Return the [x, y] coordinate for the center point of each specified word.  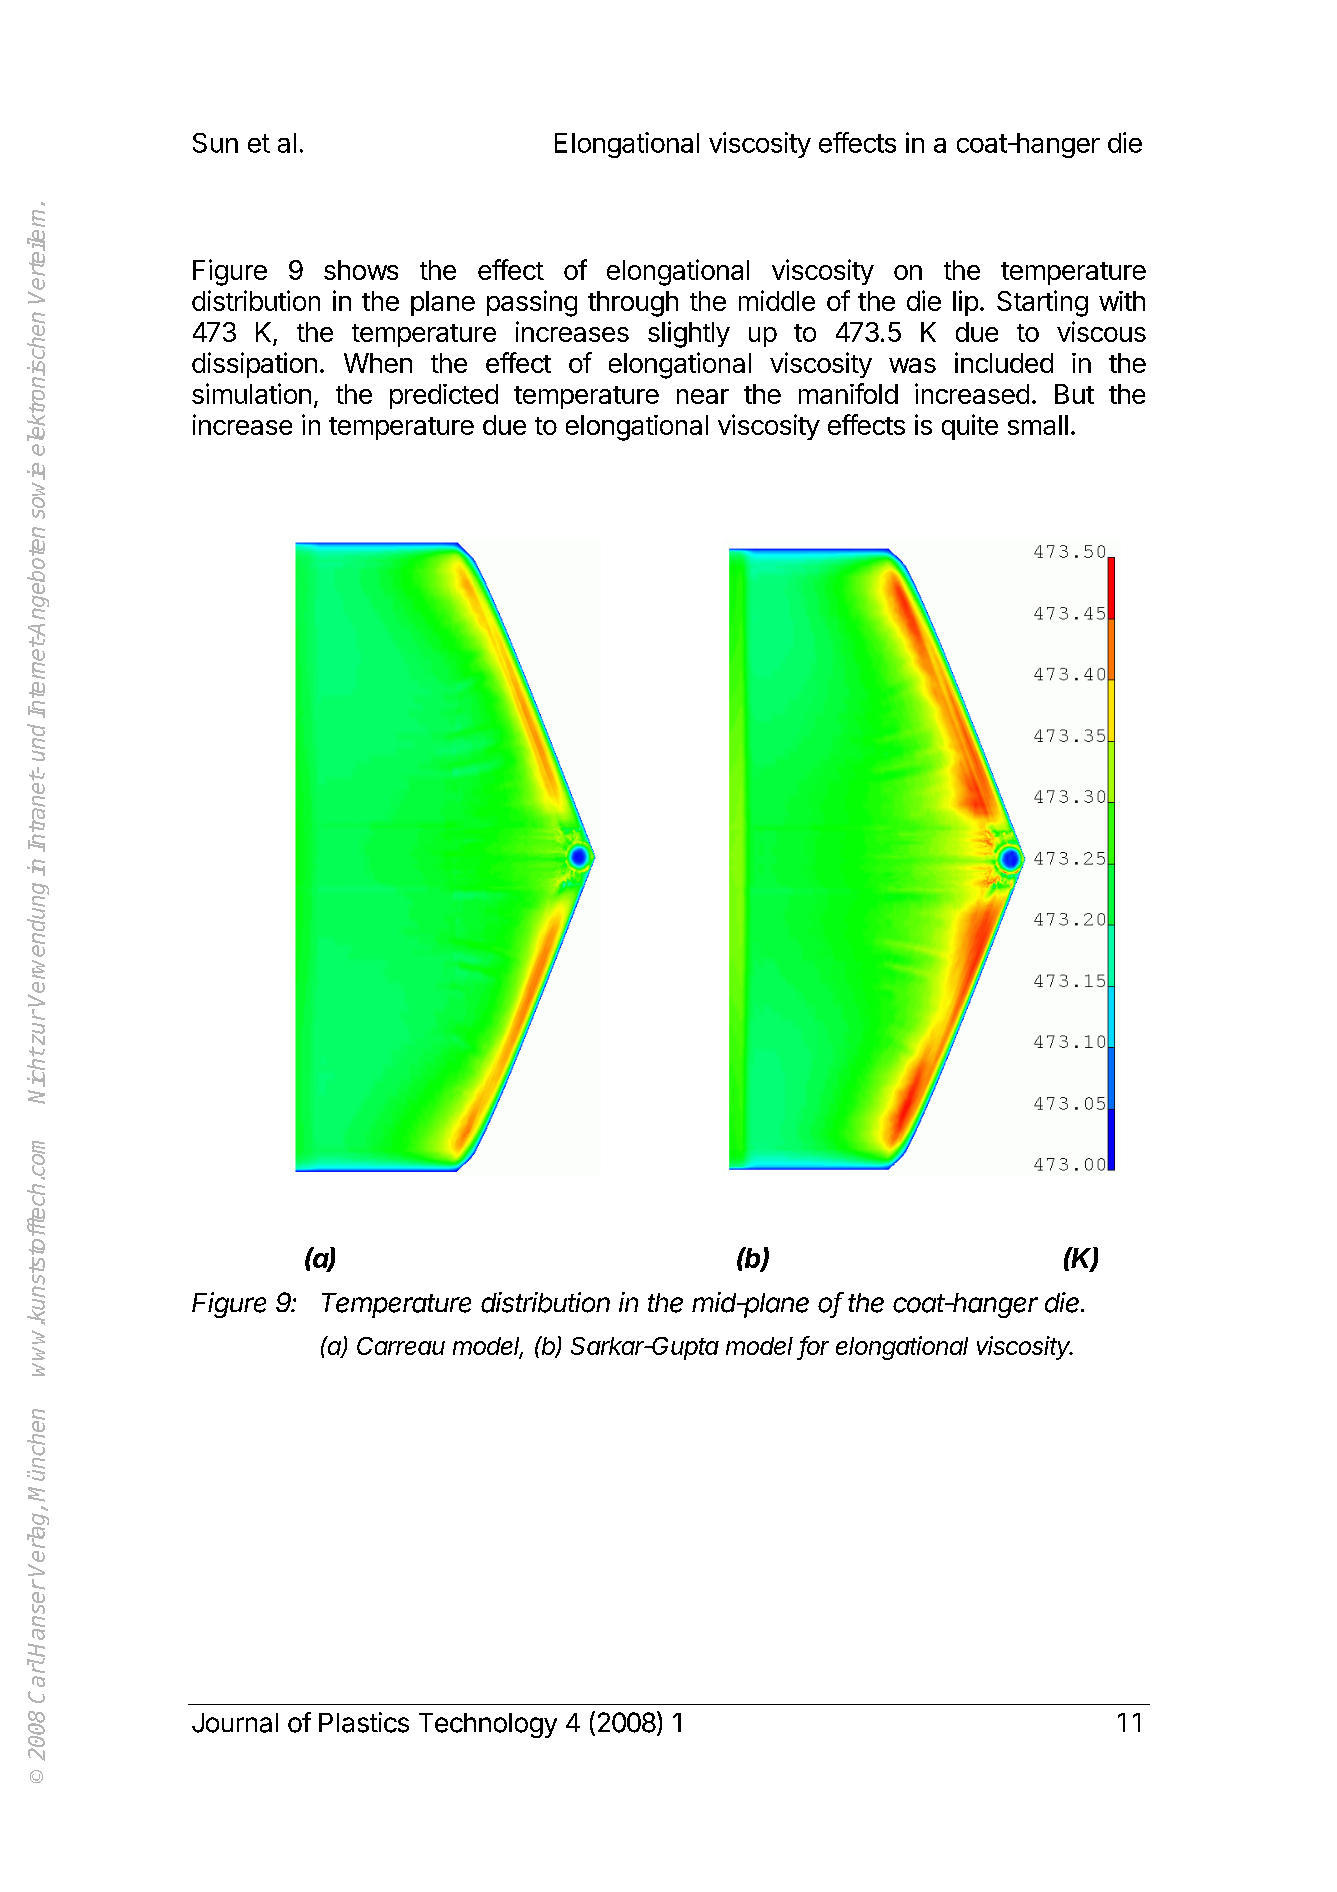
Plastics [364, 1722]
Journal [235, 1723]
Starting [1042, 303]
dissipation [254, 365]
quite [970, 427]
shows [361, 270]
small [1038, 425]
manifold [848, 393]
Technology [488, 1725]
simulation [251, 393]
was [912, 365]
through [633, 304]
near [703, 396]
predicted [444, 396]
